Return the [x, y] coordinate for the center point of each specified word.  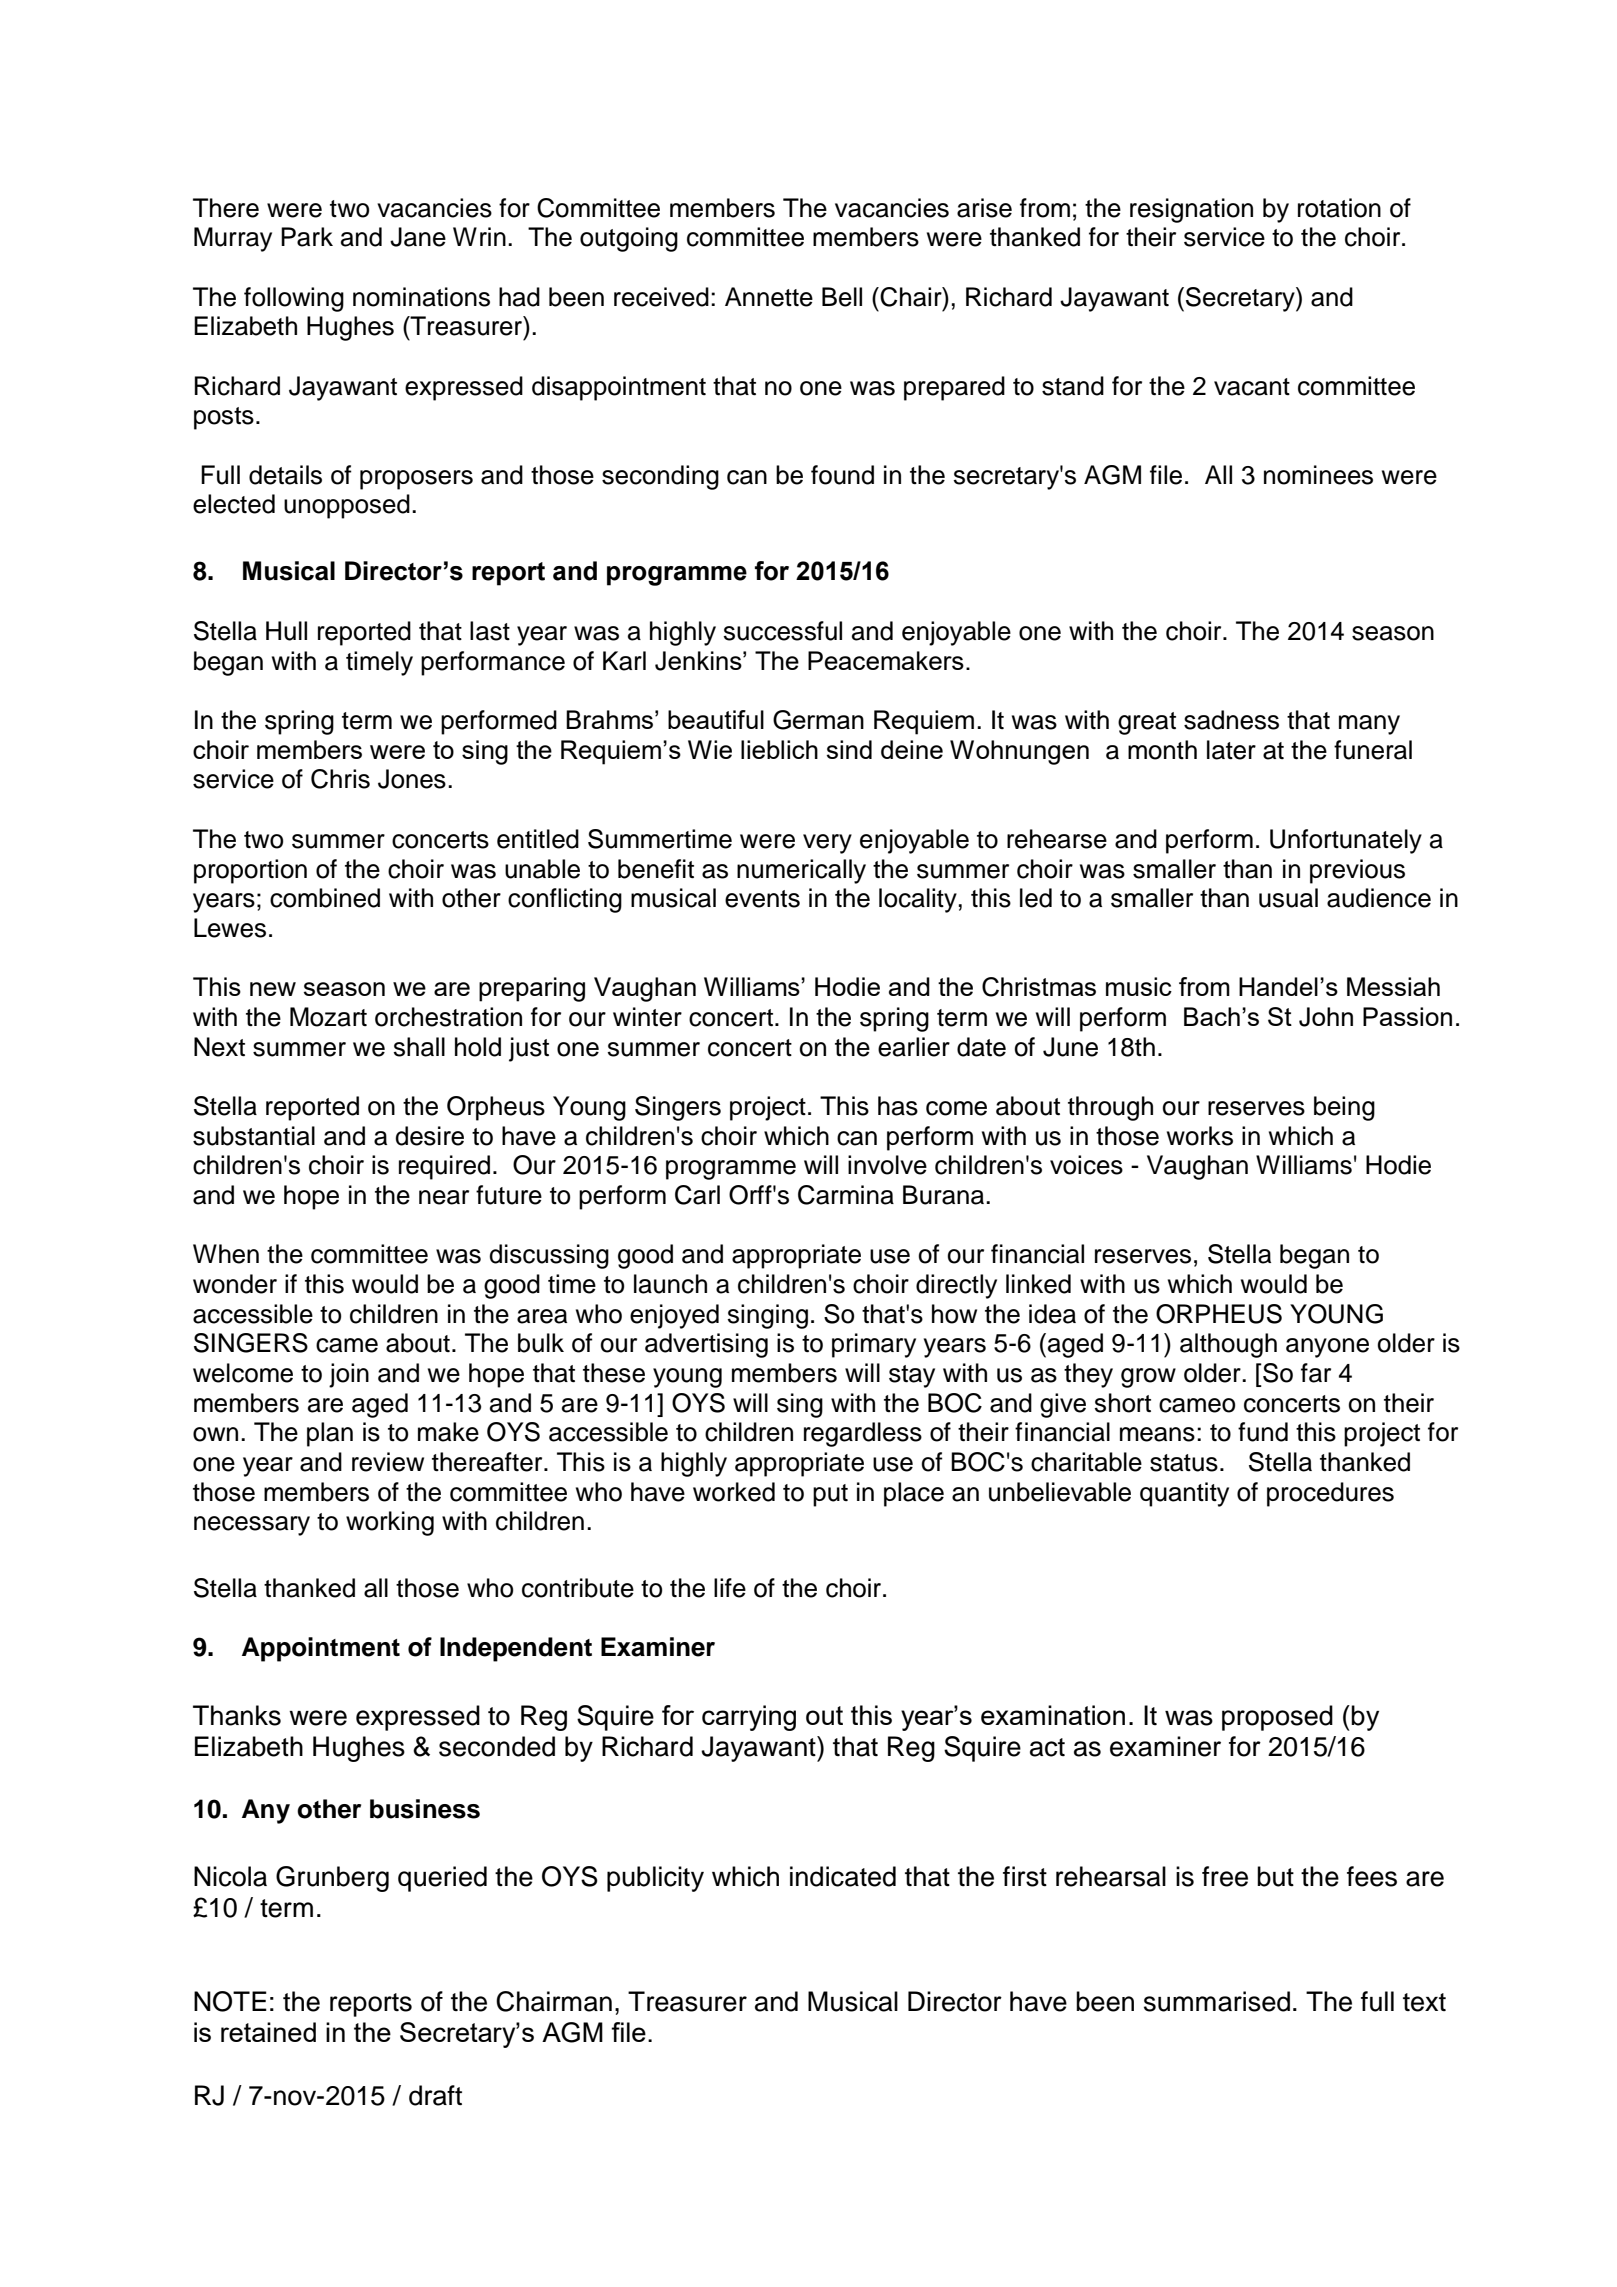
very [827, 844]
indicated [843, 1876]
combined [325, 898]
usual [1288, 898]
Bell [842, 297]
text [1424, 2002]
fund [1263, 1432]
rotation [1339, 208]
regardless [863, 1434]
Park [307, 237]
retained [268, 2032]
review [388, 1462]
